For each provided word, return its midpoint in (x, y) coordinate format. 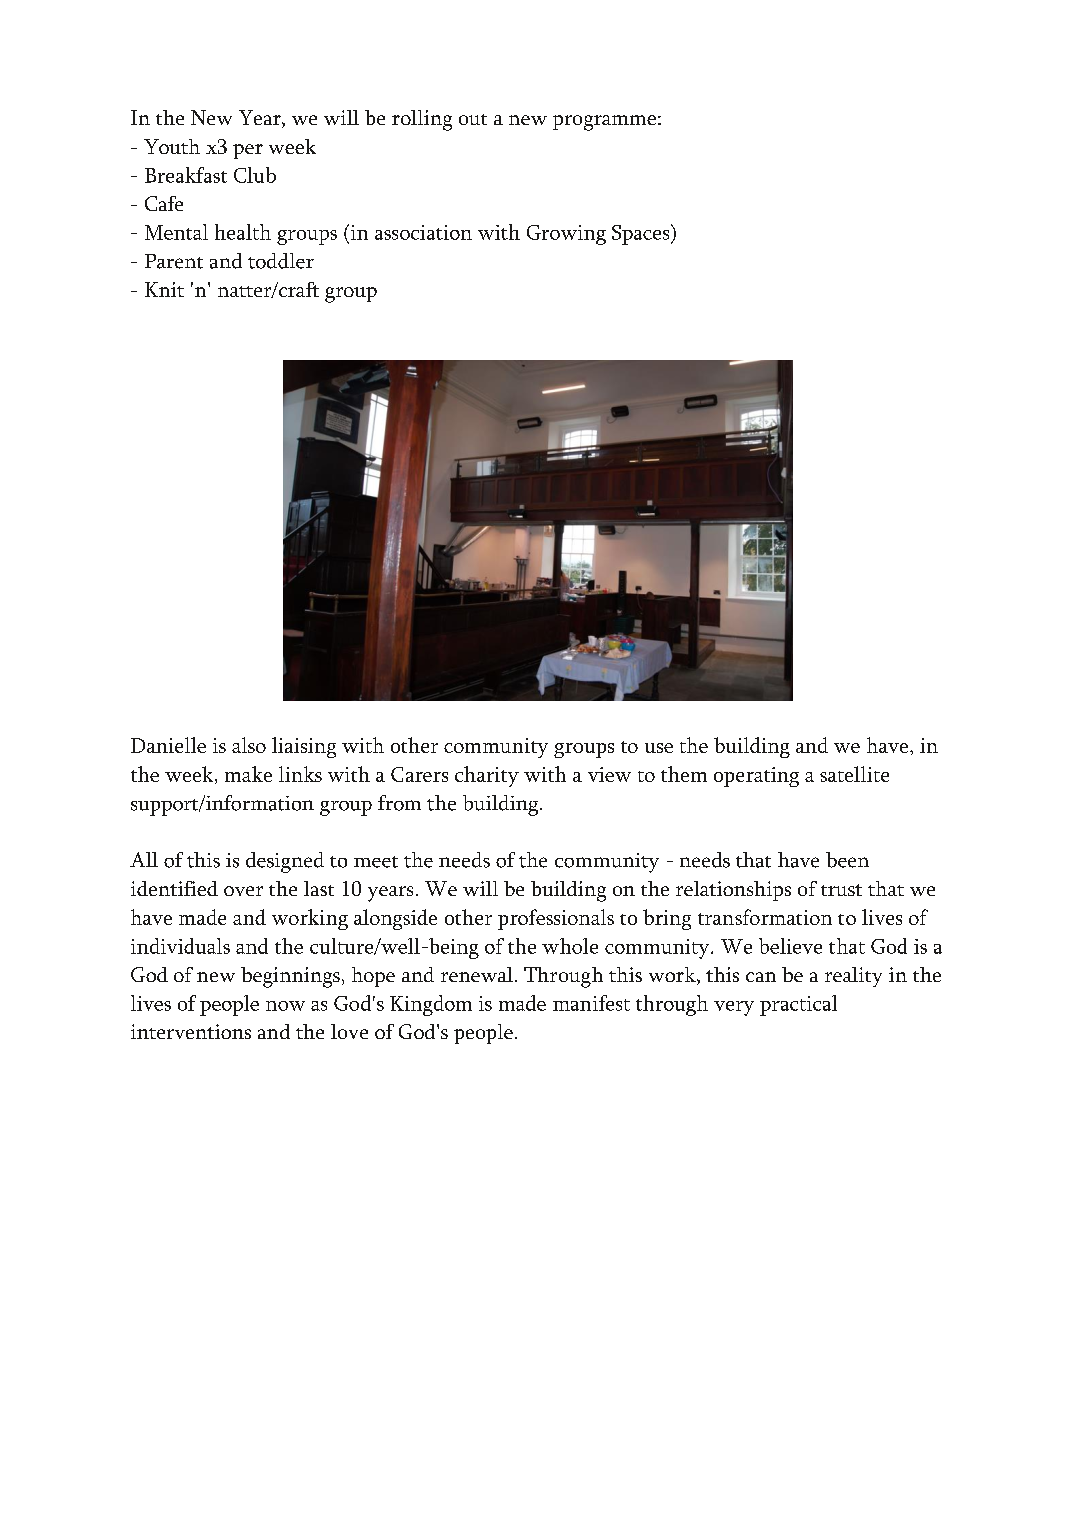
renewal (477, 974)
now (285, 1006)
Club (255, 175)
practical (798, 1005)
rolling (422, 120)
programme (604, 123)
